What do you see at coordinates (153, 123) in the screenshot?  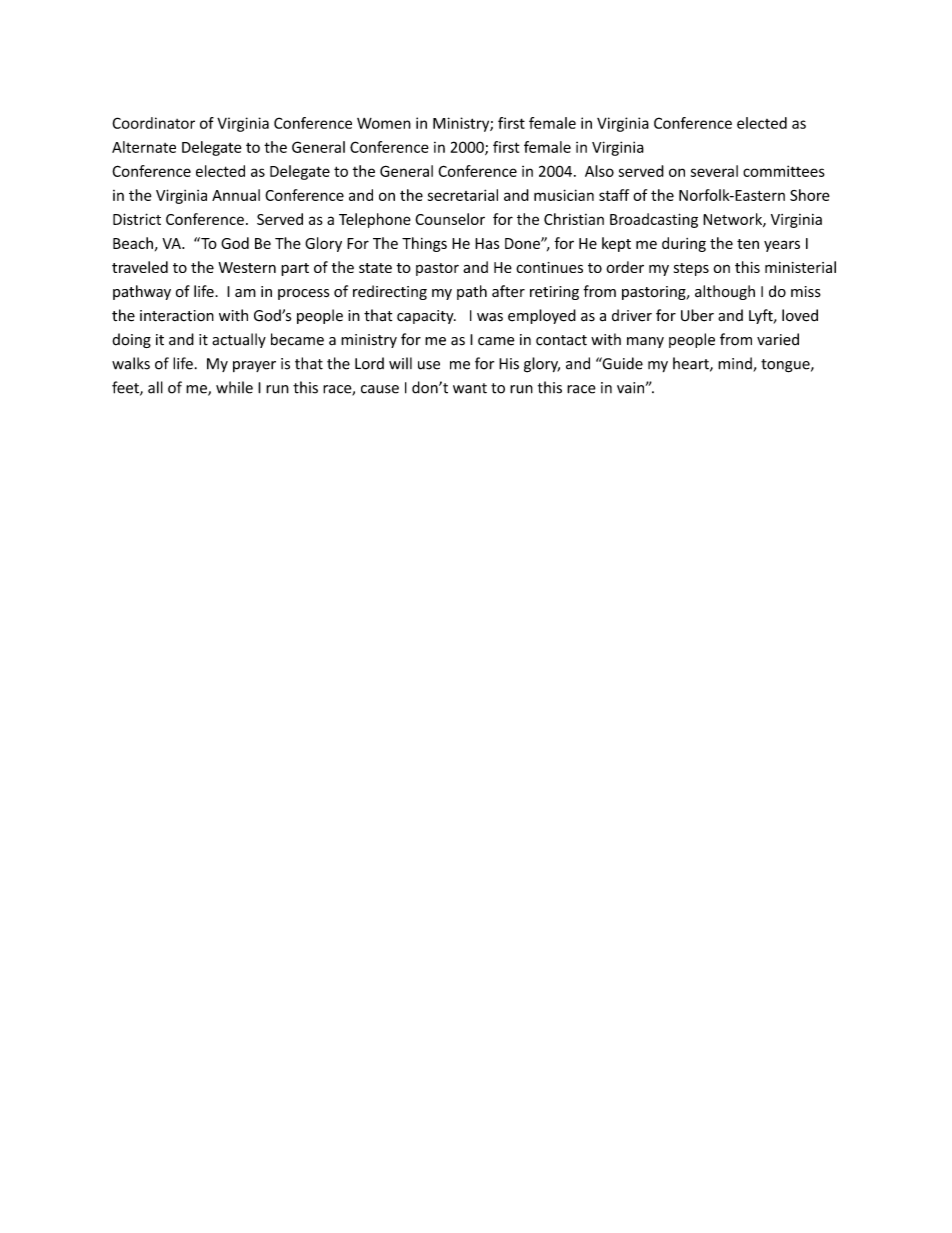 I see `Coordinator` at bounding box center [153, 123].
